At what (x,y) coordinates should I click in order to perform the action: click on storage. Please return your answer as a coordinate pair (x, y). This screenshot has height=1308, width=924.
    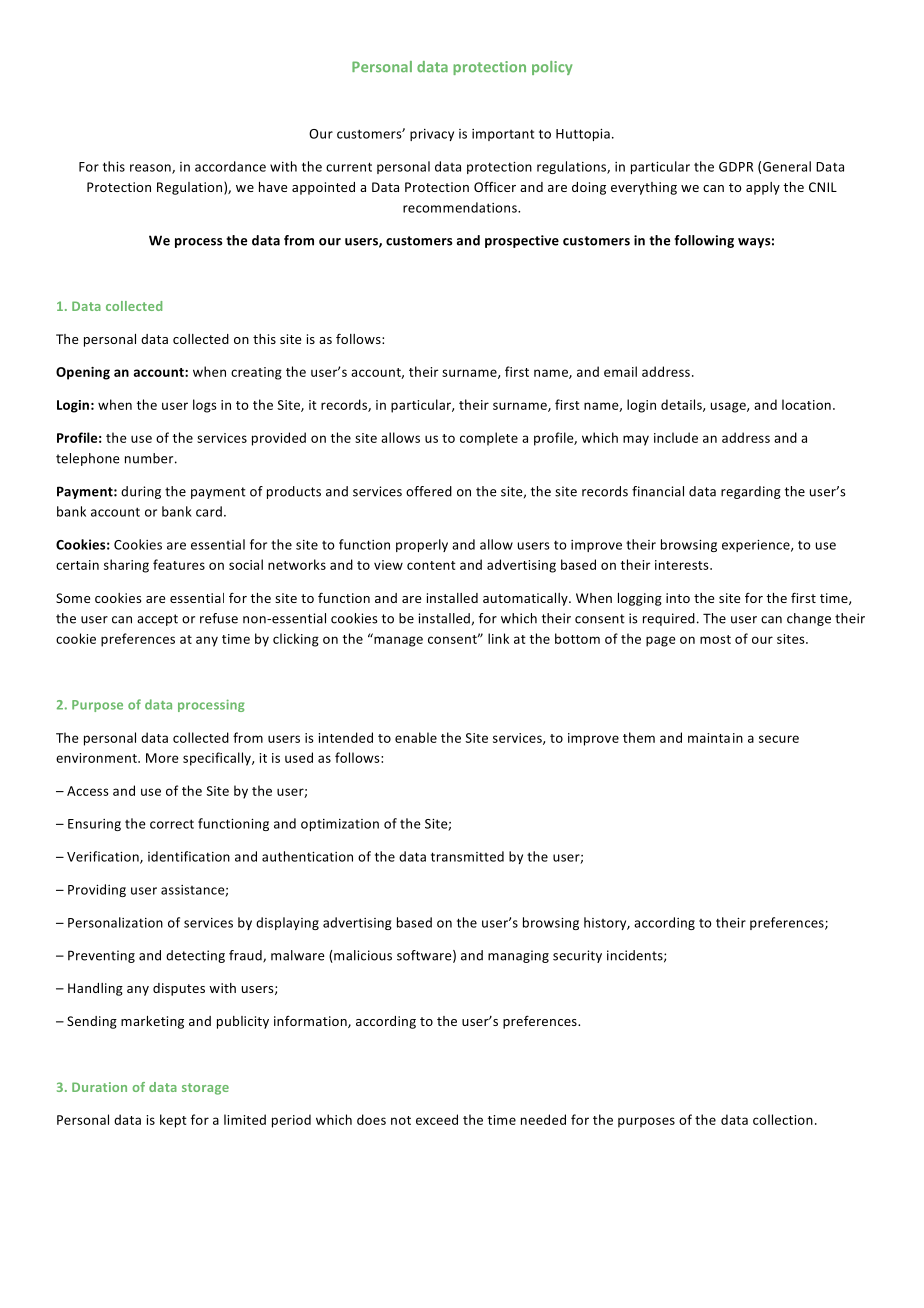
    Looking at the image, I should click on (205, 1089).
